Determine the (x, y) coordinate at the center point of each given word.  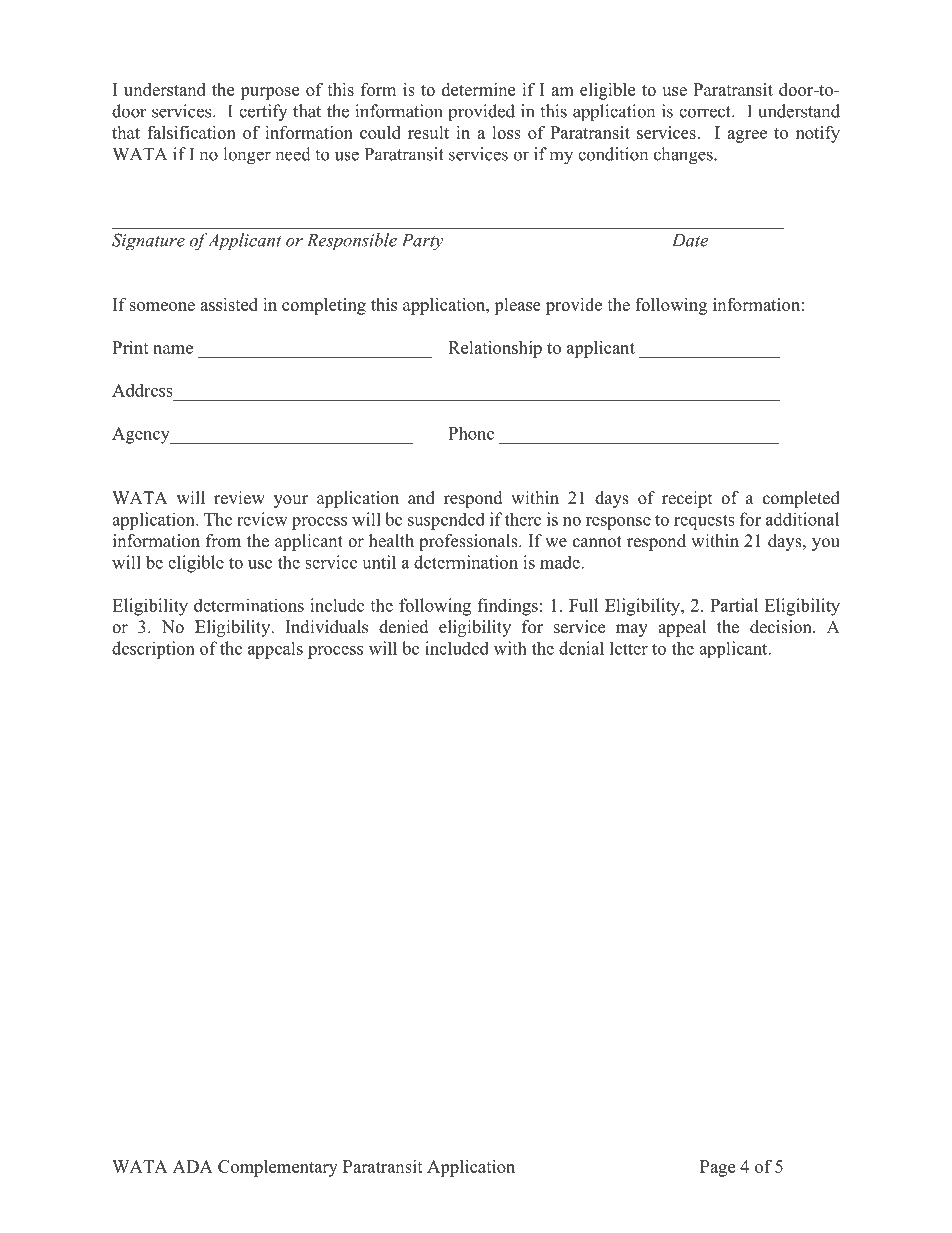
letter (629, 648)
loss (506, 132)
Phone (471, 433)
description (153, 650)
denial (581, 648)
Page (717, 1168)
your (291, 501)
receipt (687, 499)
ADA (193, 1166)
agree (747, 136)
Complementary (278, 1168)
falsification (191, 132)
